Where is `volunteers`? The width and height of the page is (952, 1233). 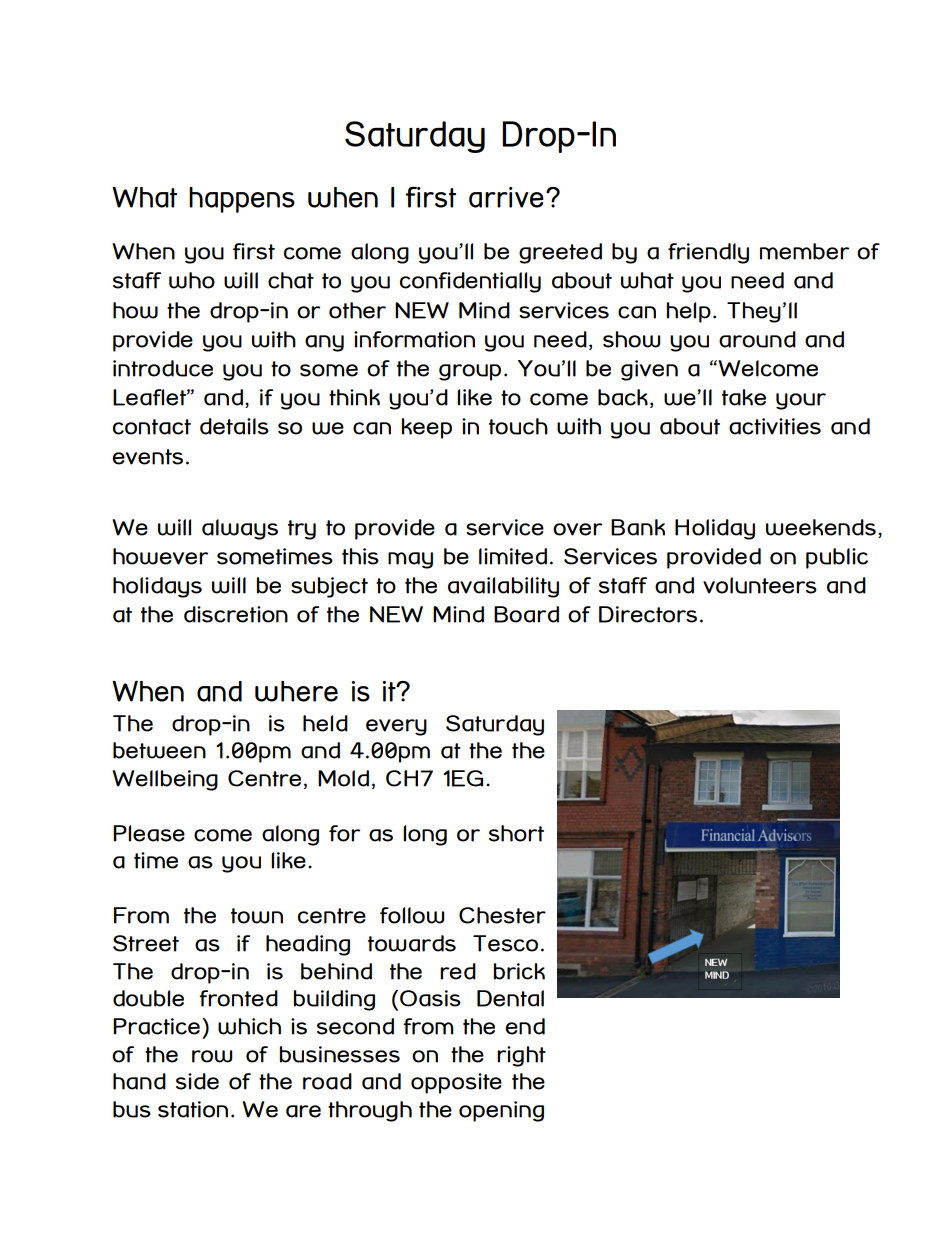
volunteers is located at coordinates (760, 585).
